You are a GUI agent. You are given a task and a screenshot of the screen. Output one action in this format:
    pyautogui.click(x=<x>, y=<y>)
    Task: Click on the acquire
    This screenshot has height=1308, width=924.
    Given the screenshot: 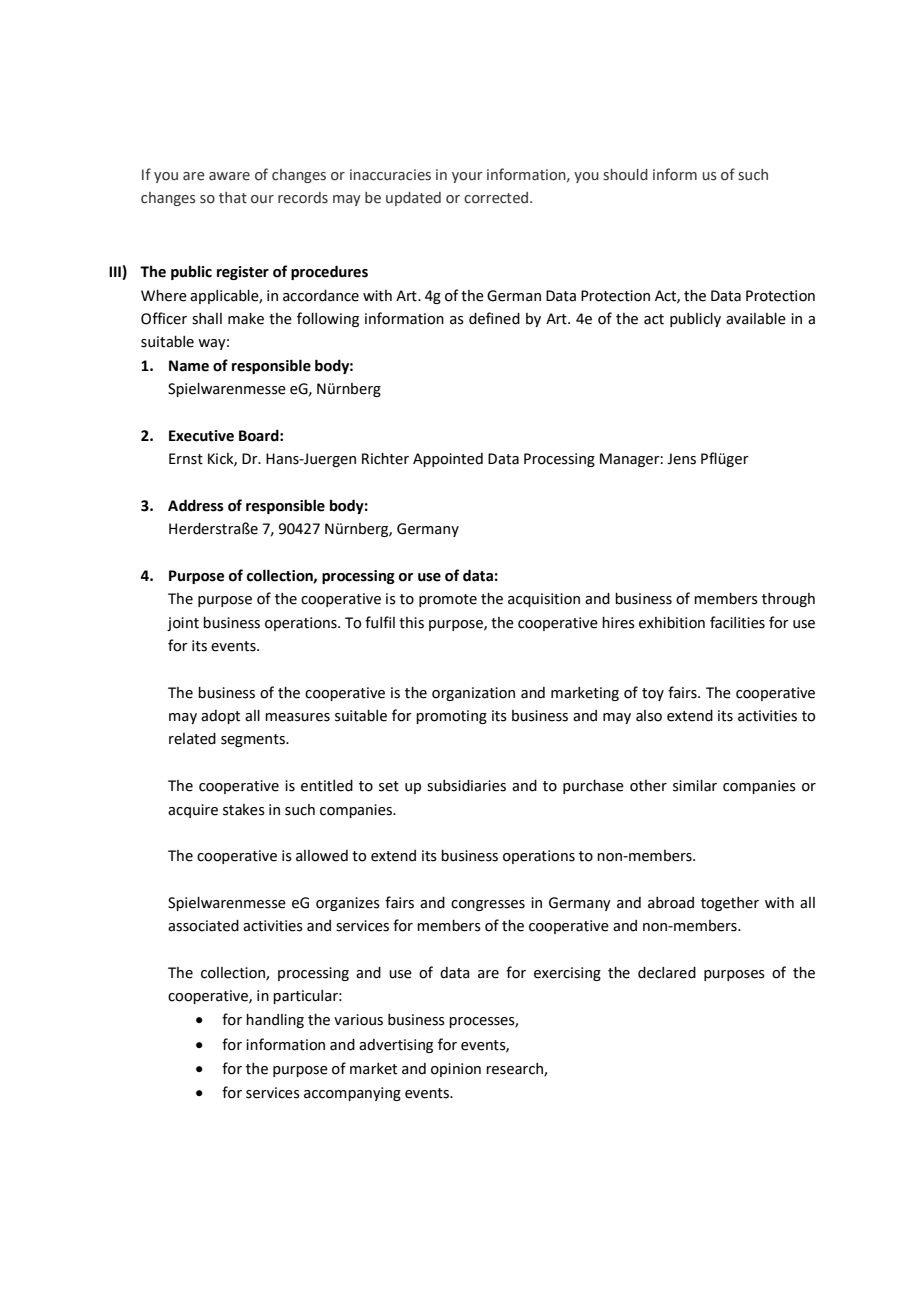 What is the action you would take?
    pyautogui.click(x=193, y=811)
